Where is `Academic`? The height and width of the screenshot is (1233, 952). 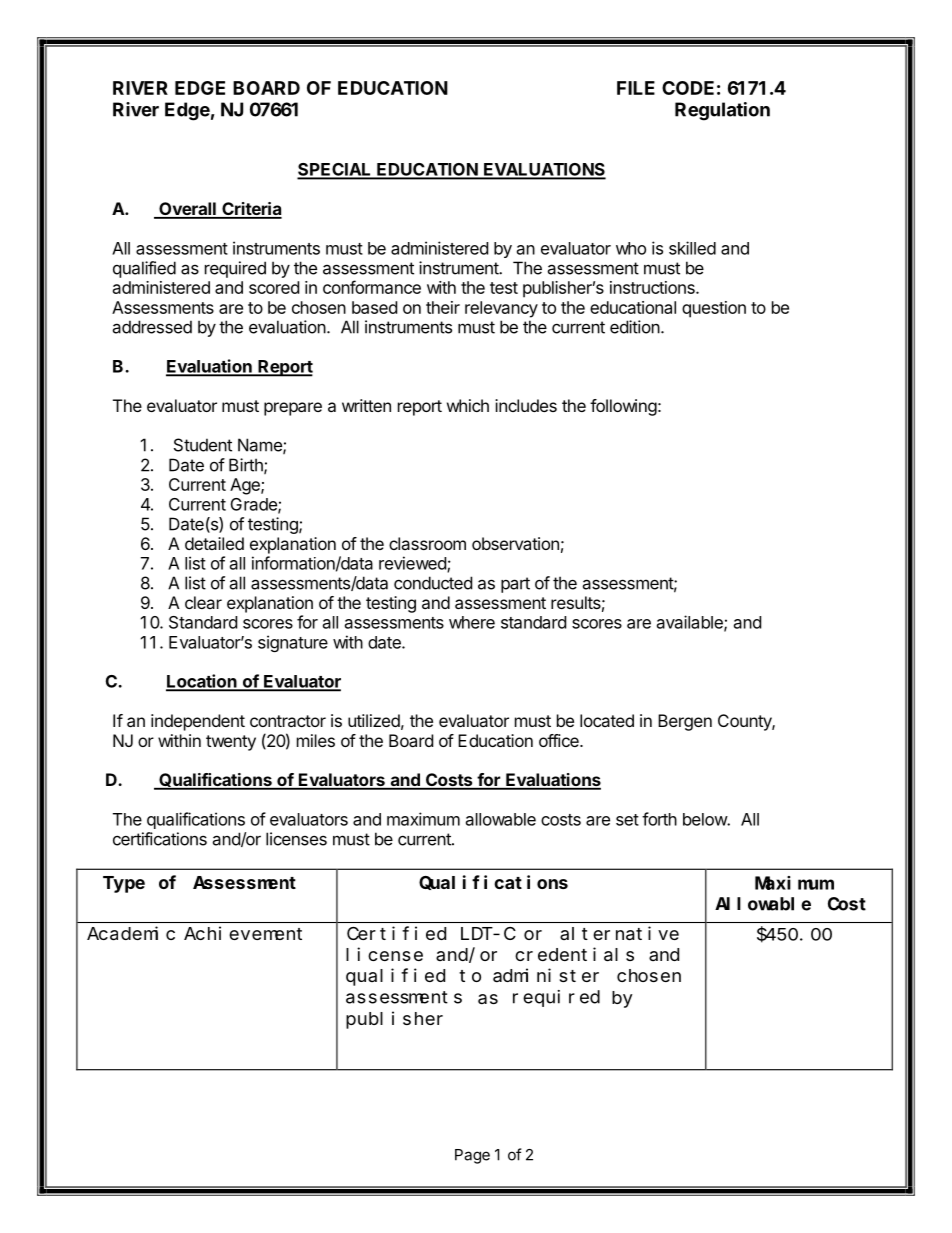
Academic is located at coordinates (131, 933).
